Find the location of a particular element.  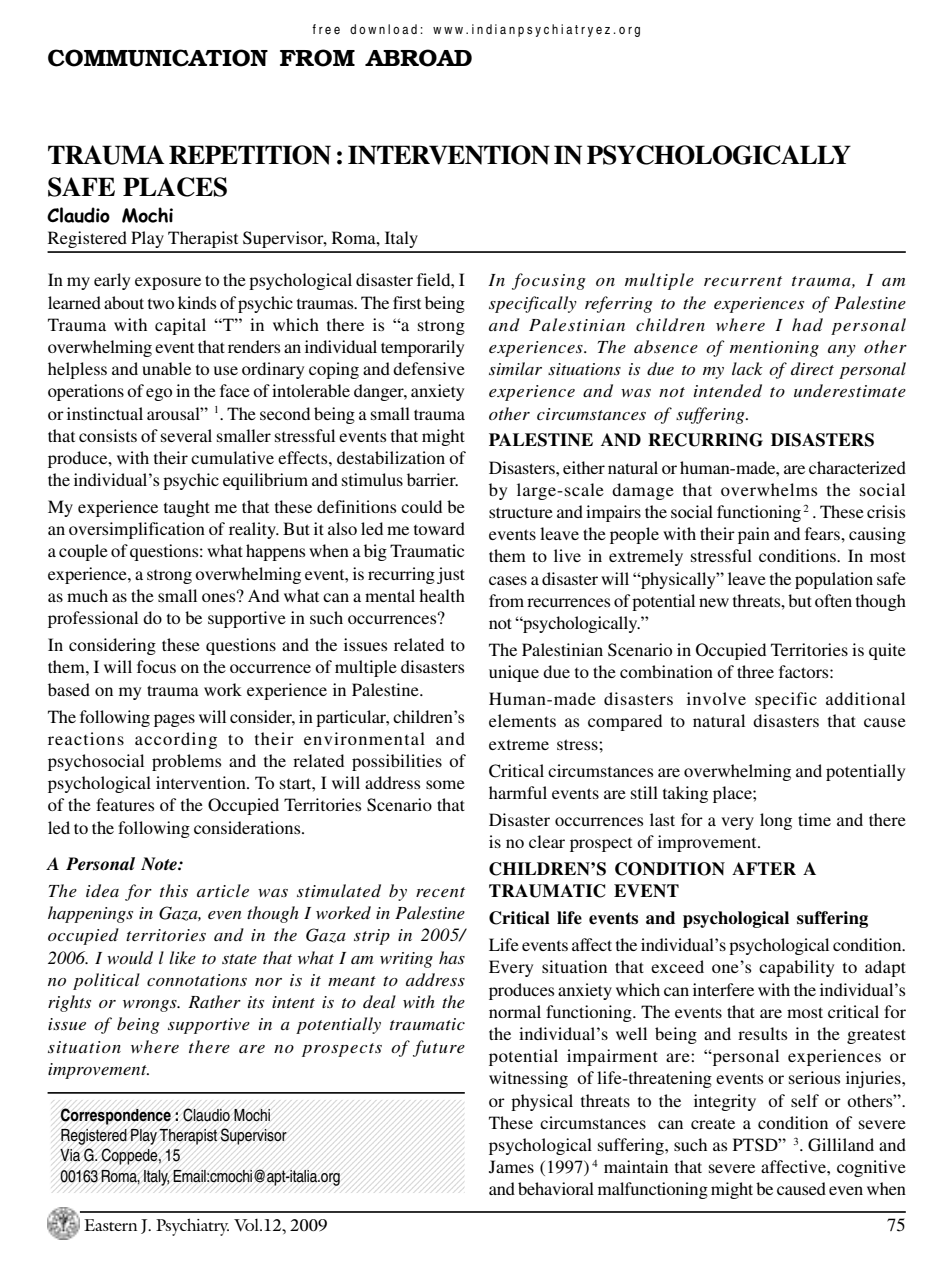

often is located at coordinates (833, 600).
